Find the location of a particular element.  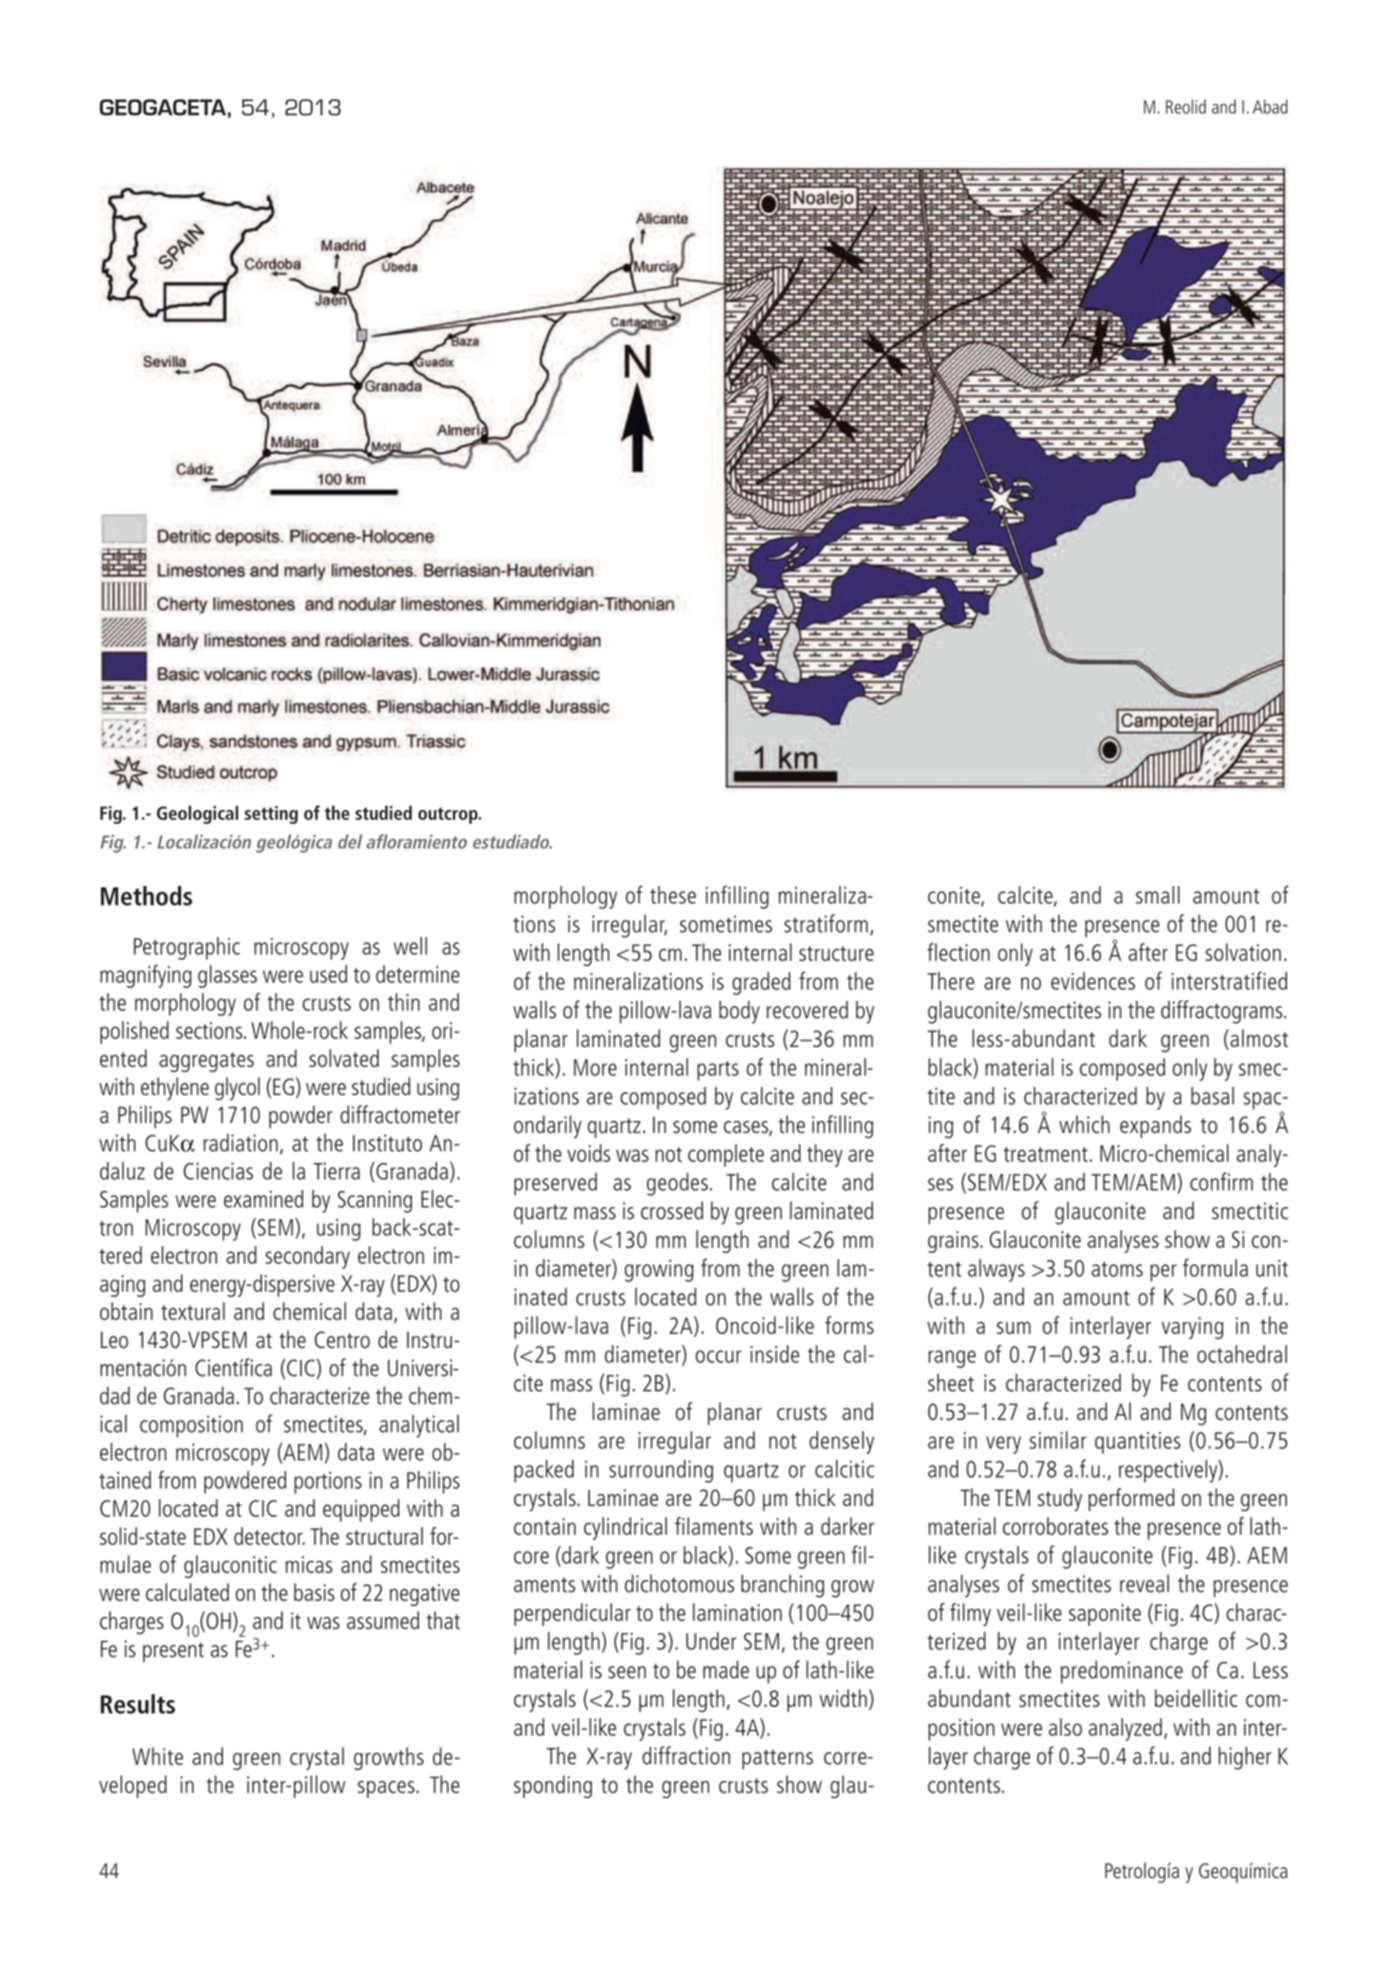

glasses is located at coordinates (227, 976).
